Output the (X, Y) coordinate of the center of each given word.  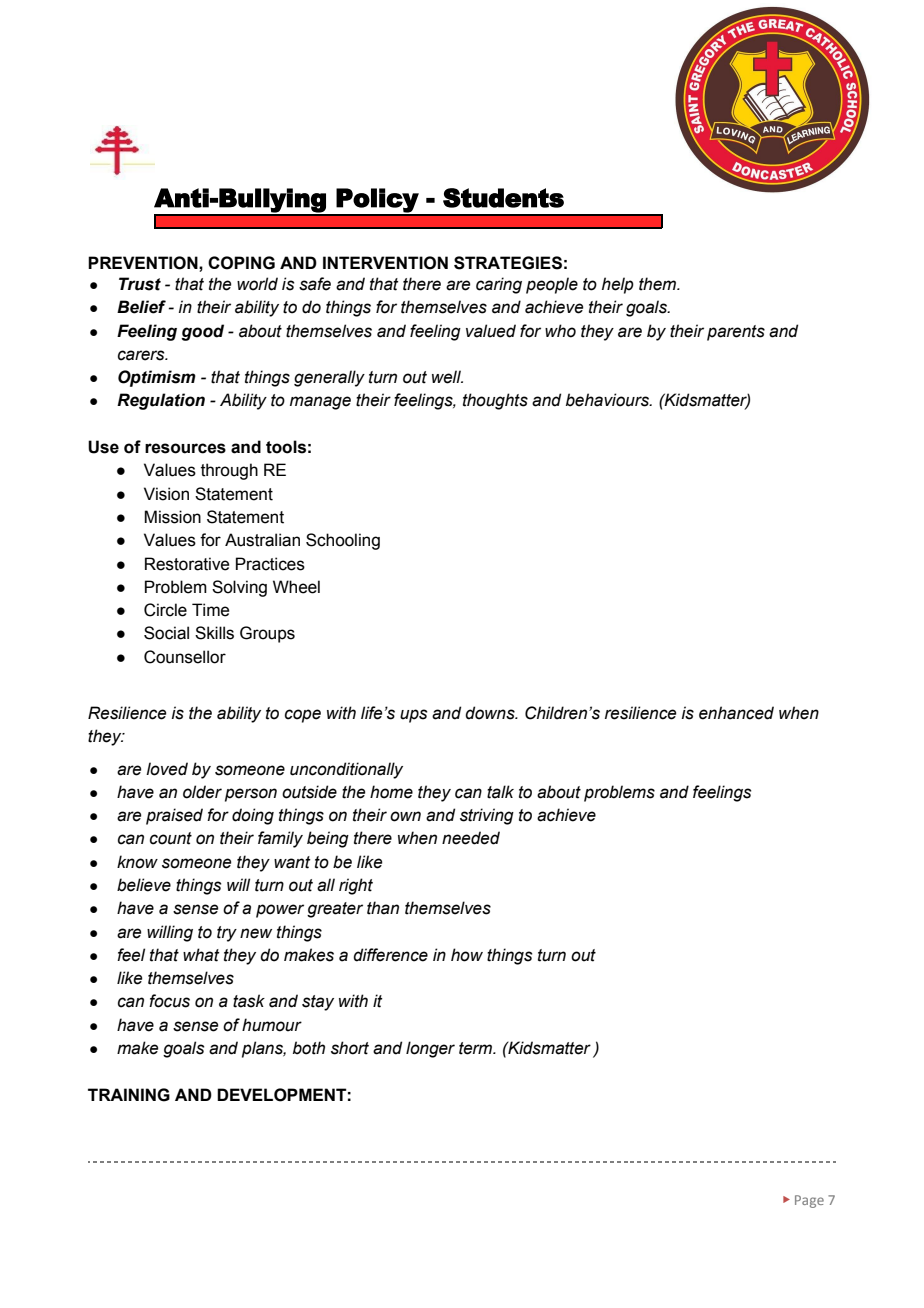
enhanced (736, 713)
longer (430, 1049)
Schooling (343, 541)
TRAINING (129, 1095)
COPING (241, 263)
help (618, 285)
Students (503, 198)
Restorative (187, 564)
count (171, 838)
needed (471, 838)
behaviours (608, 400)
